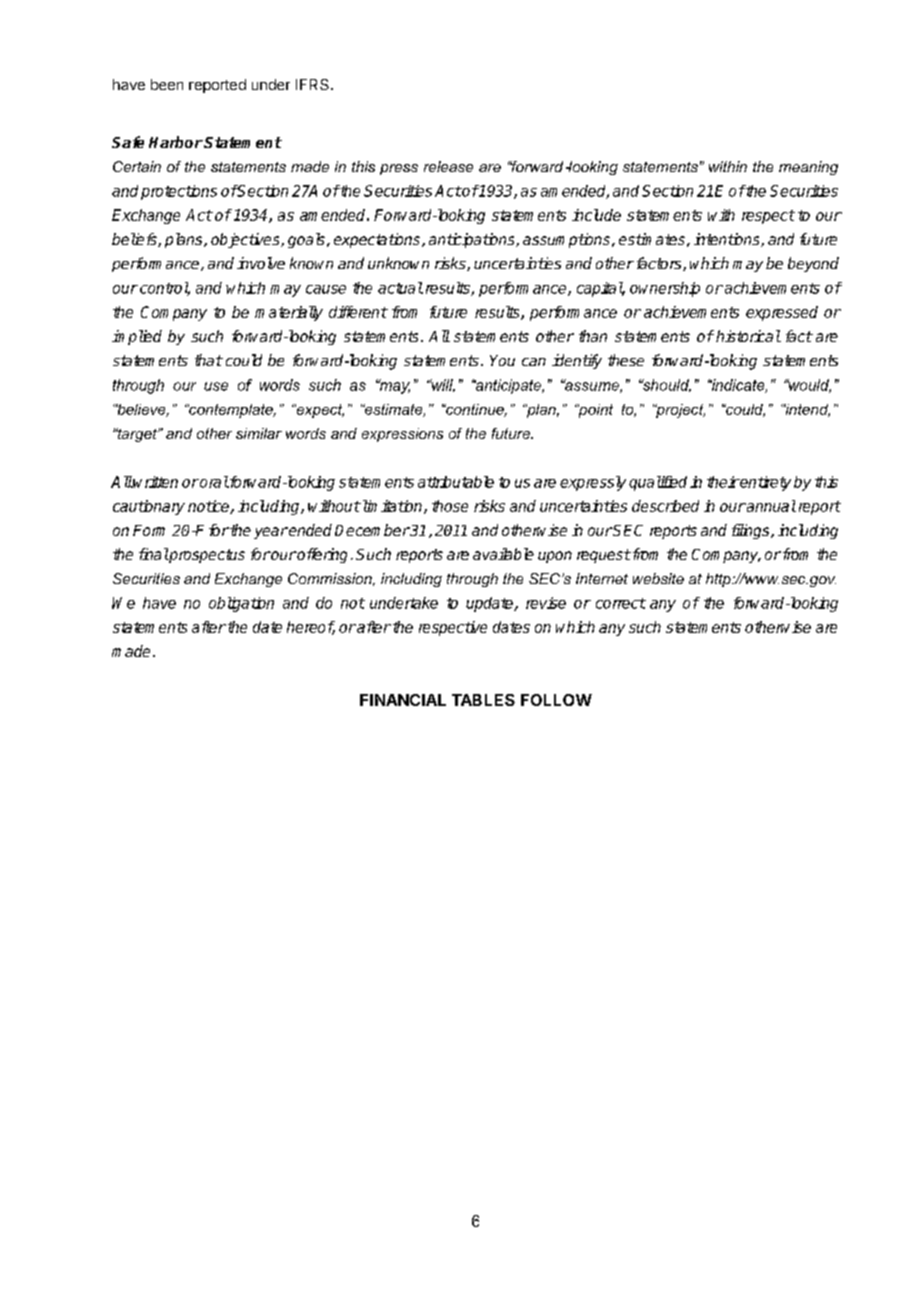  Describe the element at coordinates (448, 166) in the screenshot. I see `release` at that location.
